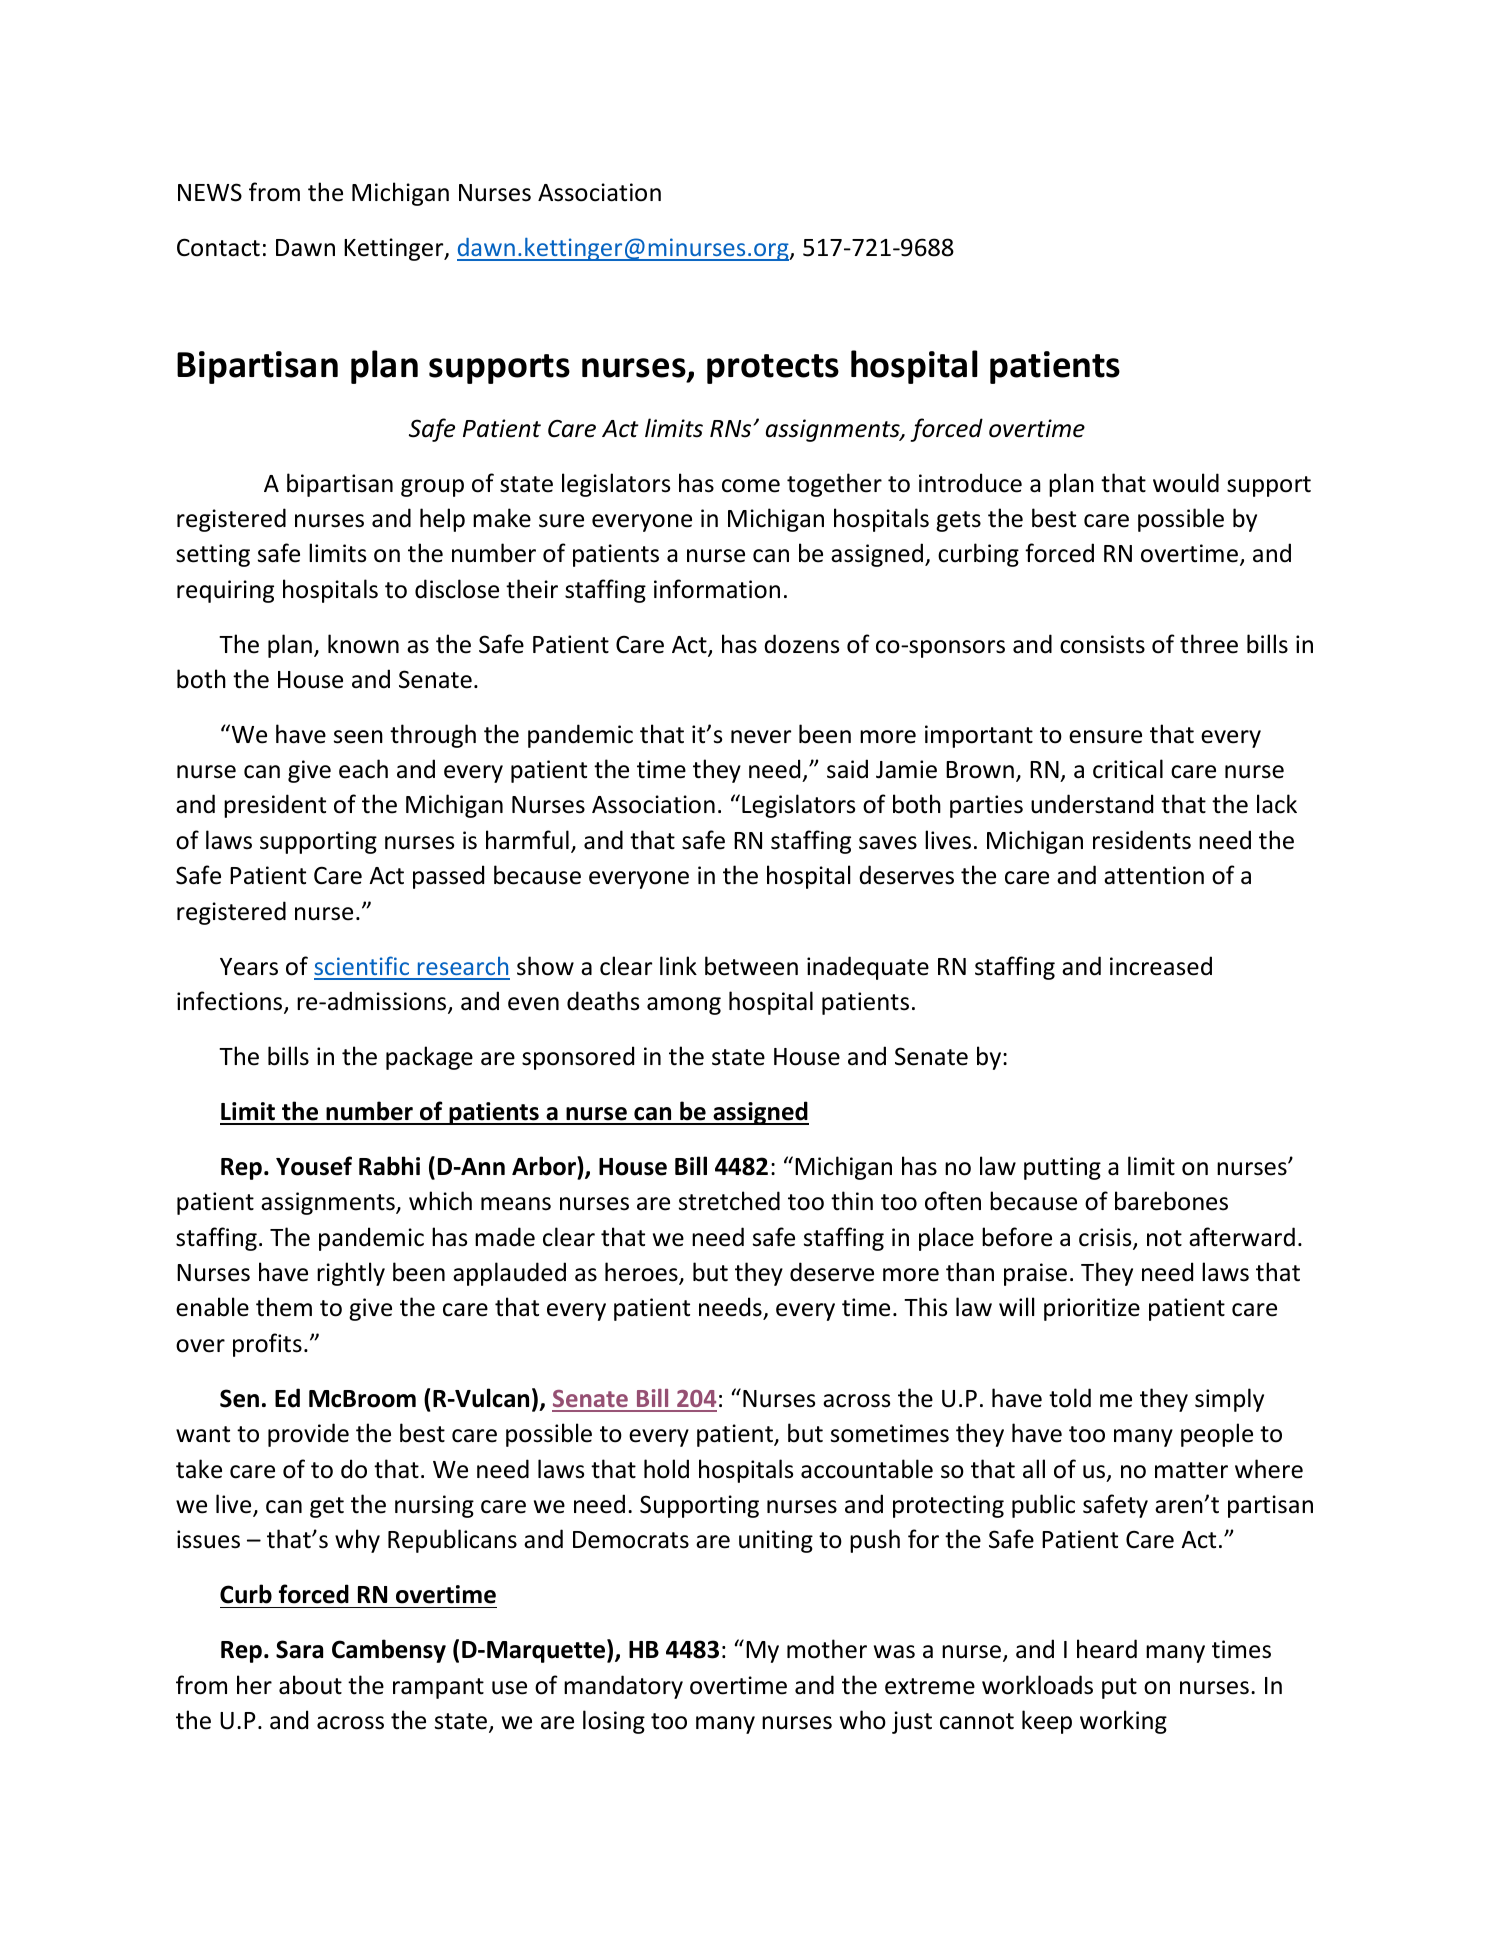 The width and height of the document is (1494, 1934). Describe the element at coordinates (1062, 1168) in the document. I see `putting` at that location.
